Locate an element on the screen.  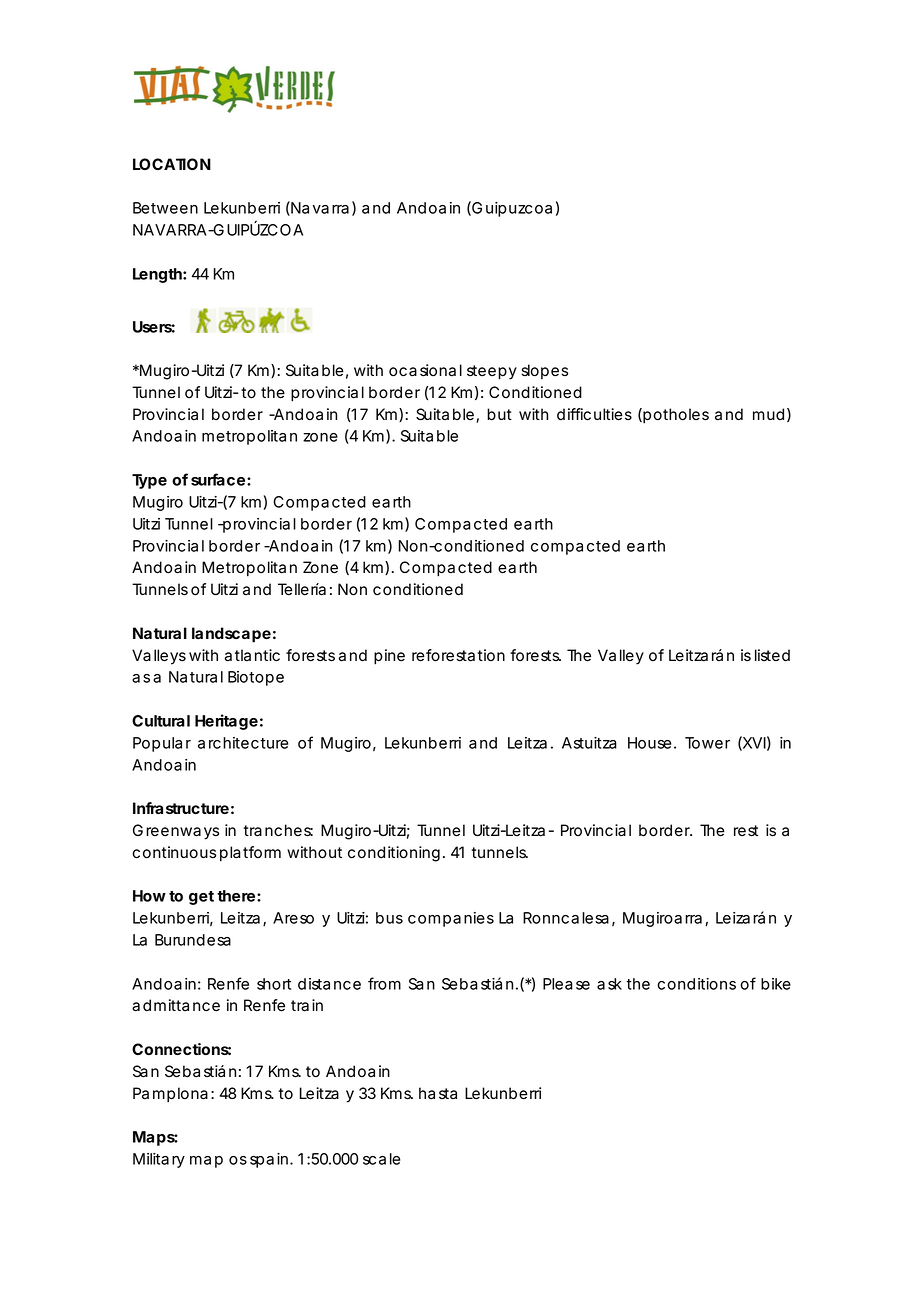
hasta is located at coordinates (438, 1093).
